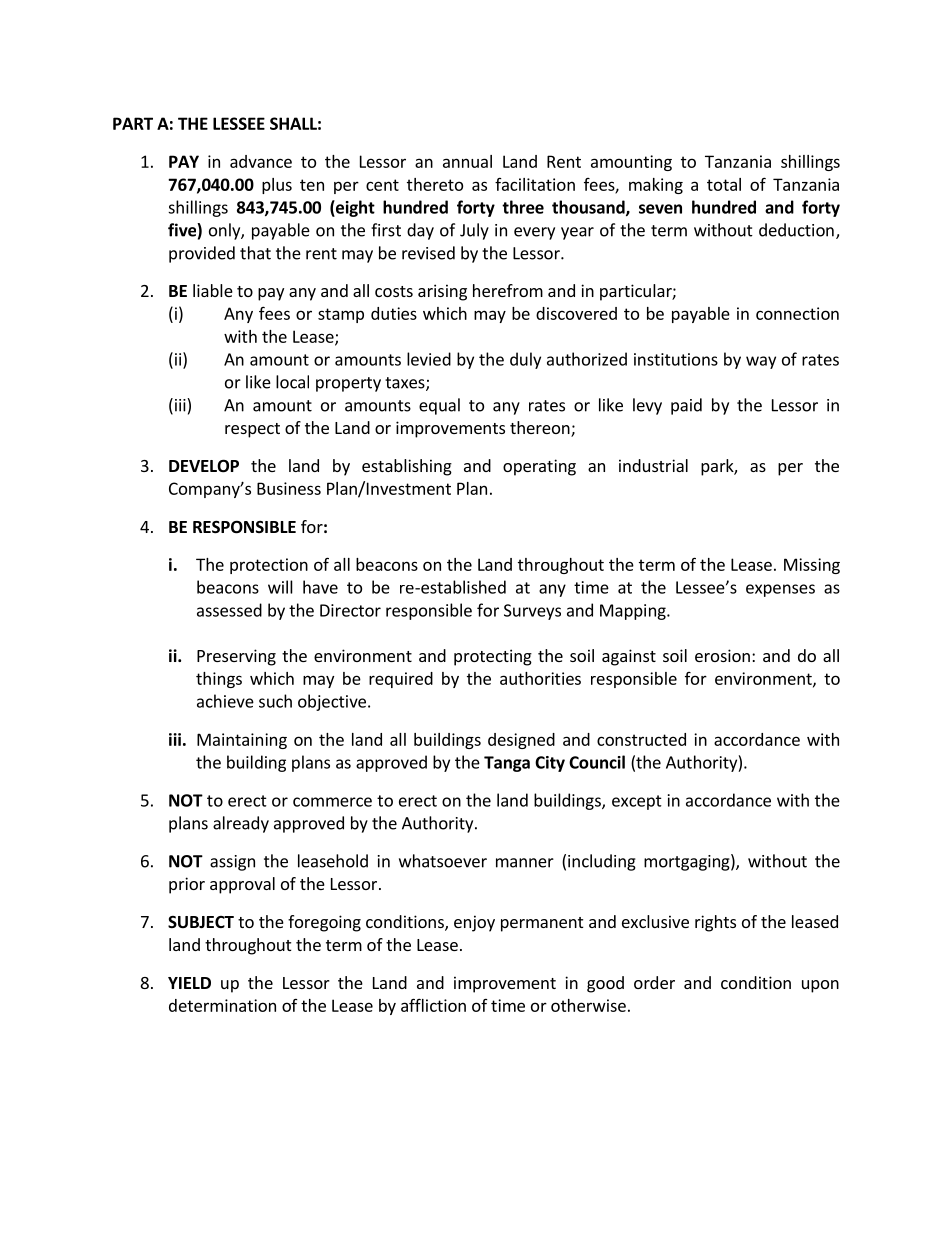 This screenshot has width=952, height=1233. What do you see at coordinates (433, 1005) in the screenshot?
I see `affliction` at bounding box center [433, 1005].
